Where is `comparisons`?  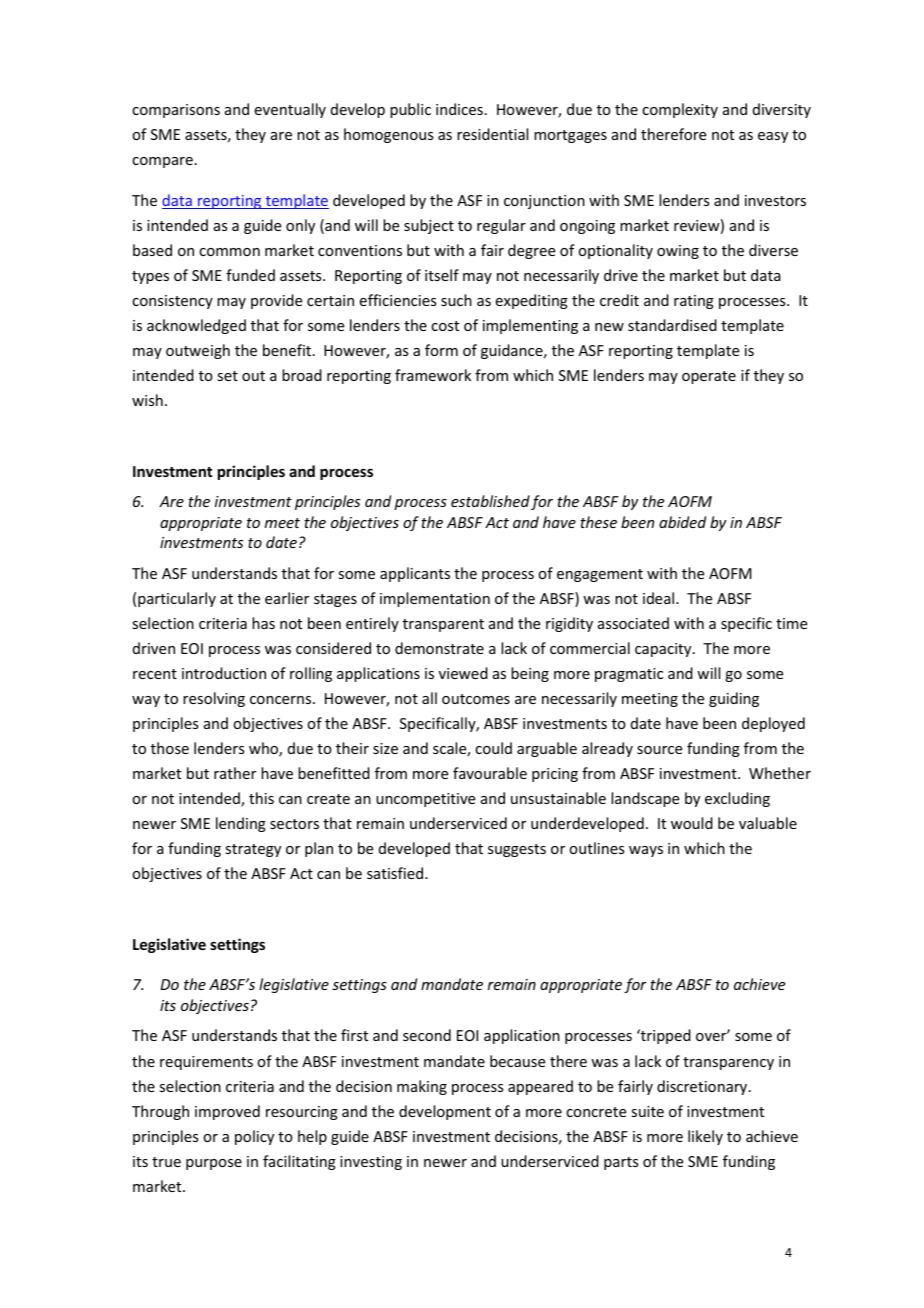
comparisons is located at coordinates (176, 111).
